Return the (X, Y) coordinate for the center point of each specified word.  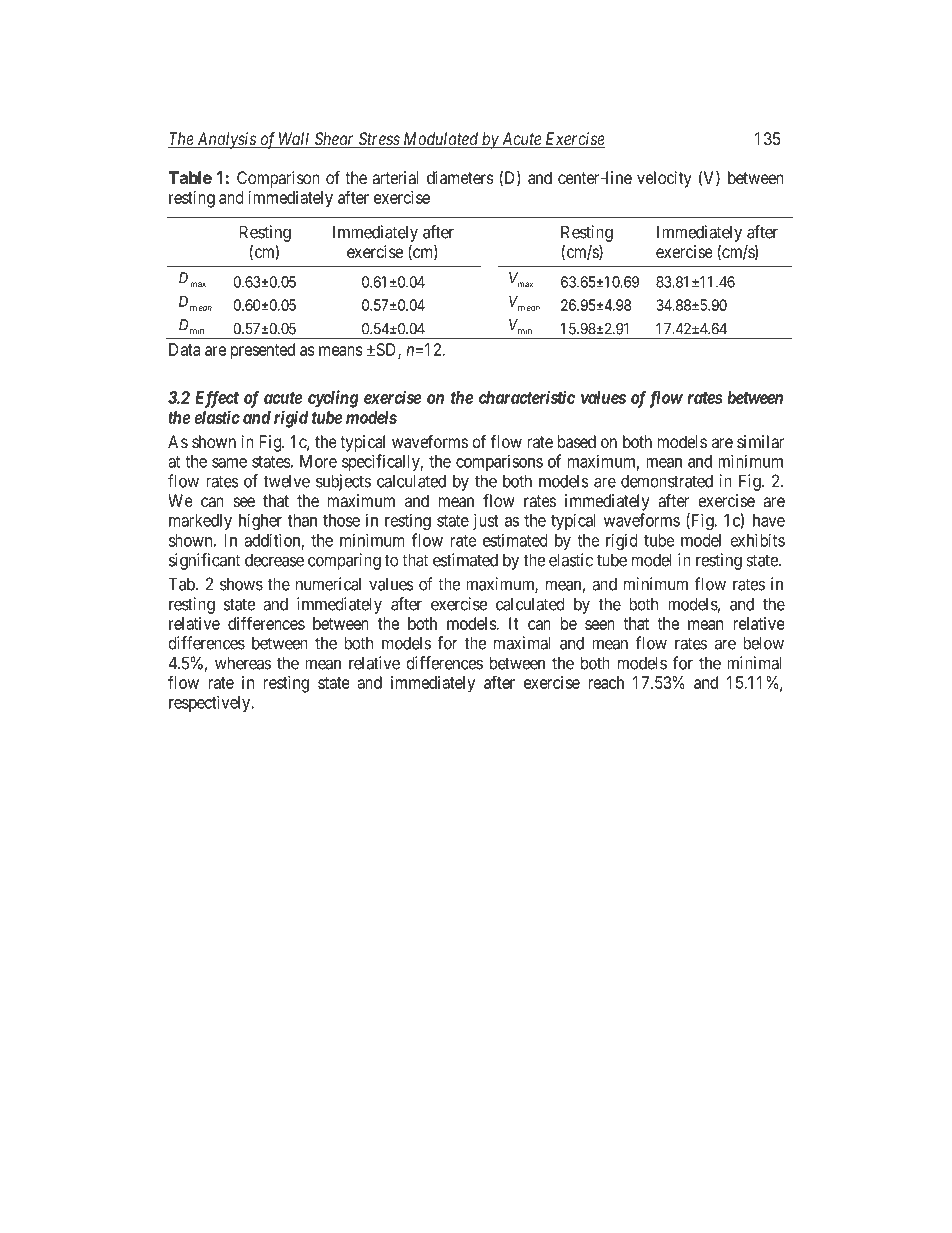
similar (760, 442)
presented (263, 351)
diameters (460, 177)
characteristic (527, 397)
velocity (664, 179)
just (486, 521)
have (769, 520)
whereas (243, 663)
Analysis (226, 140)
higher (260, 522)
